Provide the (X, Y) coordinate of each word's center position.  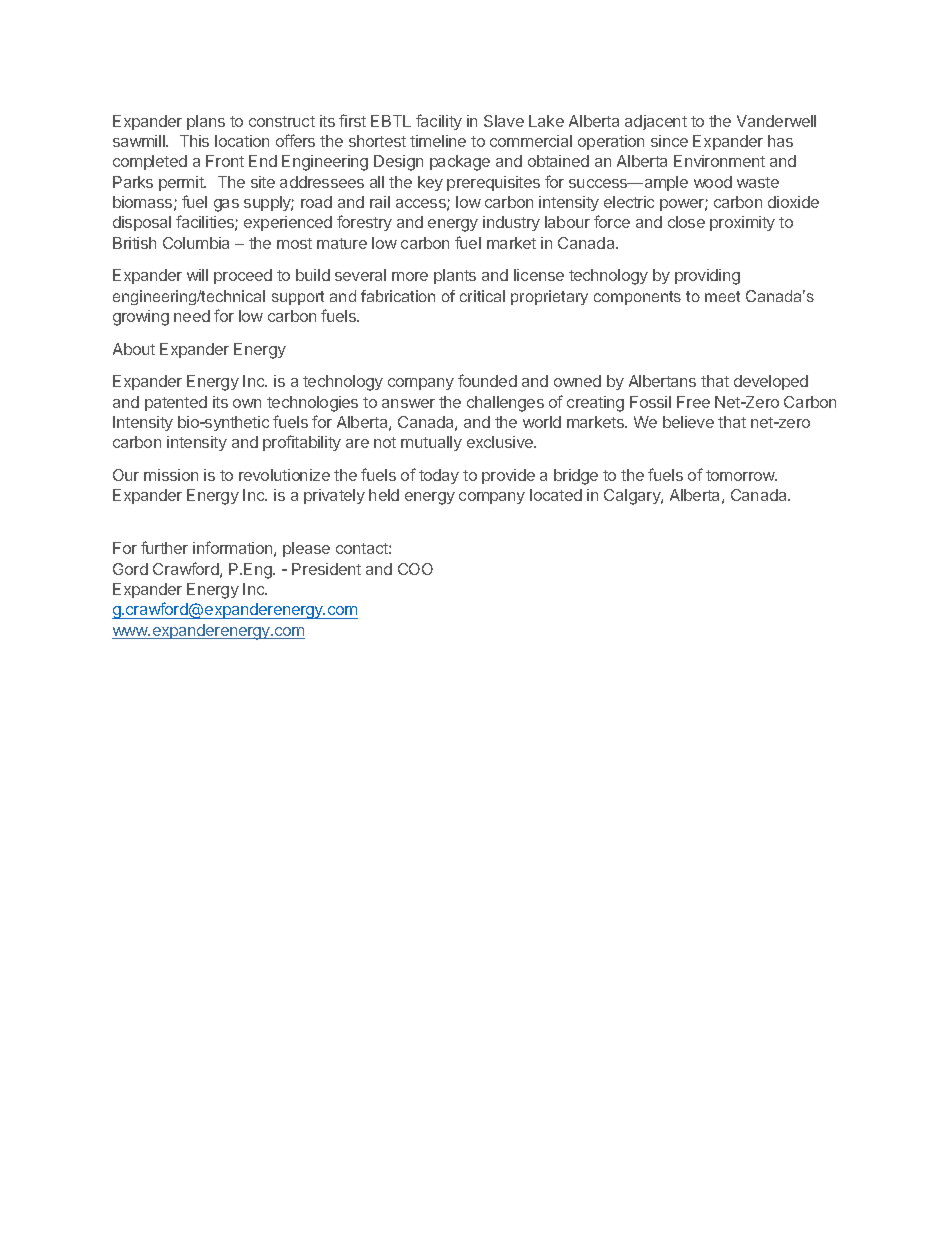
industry (511, 223)
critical (482, 296)
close (686, 222)
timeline (438, 141)
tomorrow (741, 475)
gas (226, 205)
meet (722, 296)
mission (171, 475)
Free (693, 402)
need (192, 316)
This (194, 141)
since (669, 141)
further (164, 547)
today (439, 476)
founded (487, 380)
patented (176, 403)
